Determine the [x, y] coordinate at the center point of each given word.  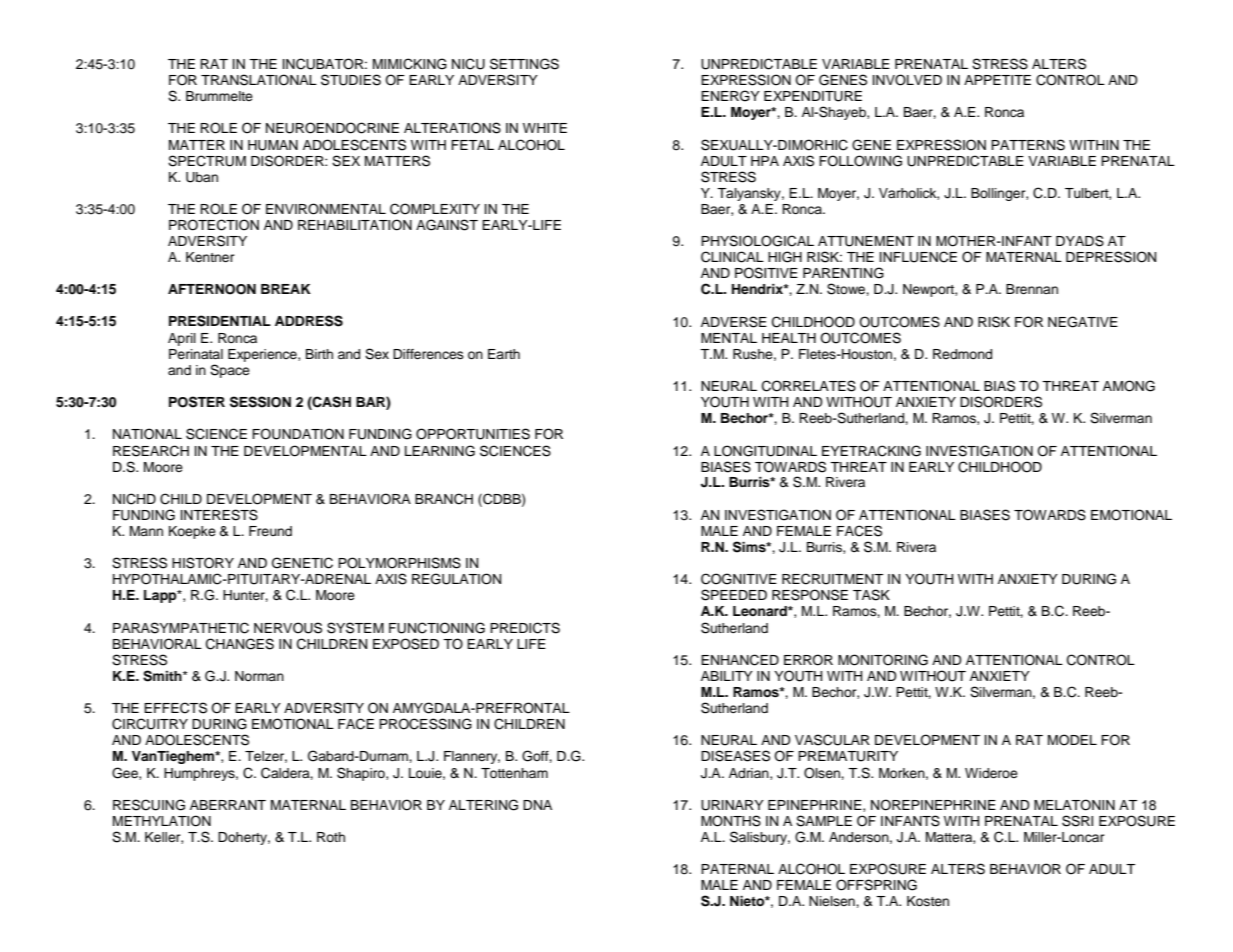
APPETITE [997, 80]
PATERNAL [737, 869]
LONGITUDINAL [765, 451]
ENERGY [730, 96]
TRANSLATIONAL [259, 80]
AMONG [1129, 386]
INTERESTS [219, 515]
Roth [331, 837]
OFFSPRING [876, 885]
